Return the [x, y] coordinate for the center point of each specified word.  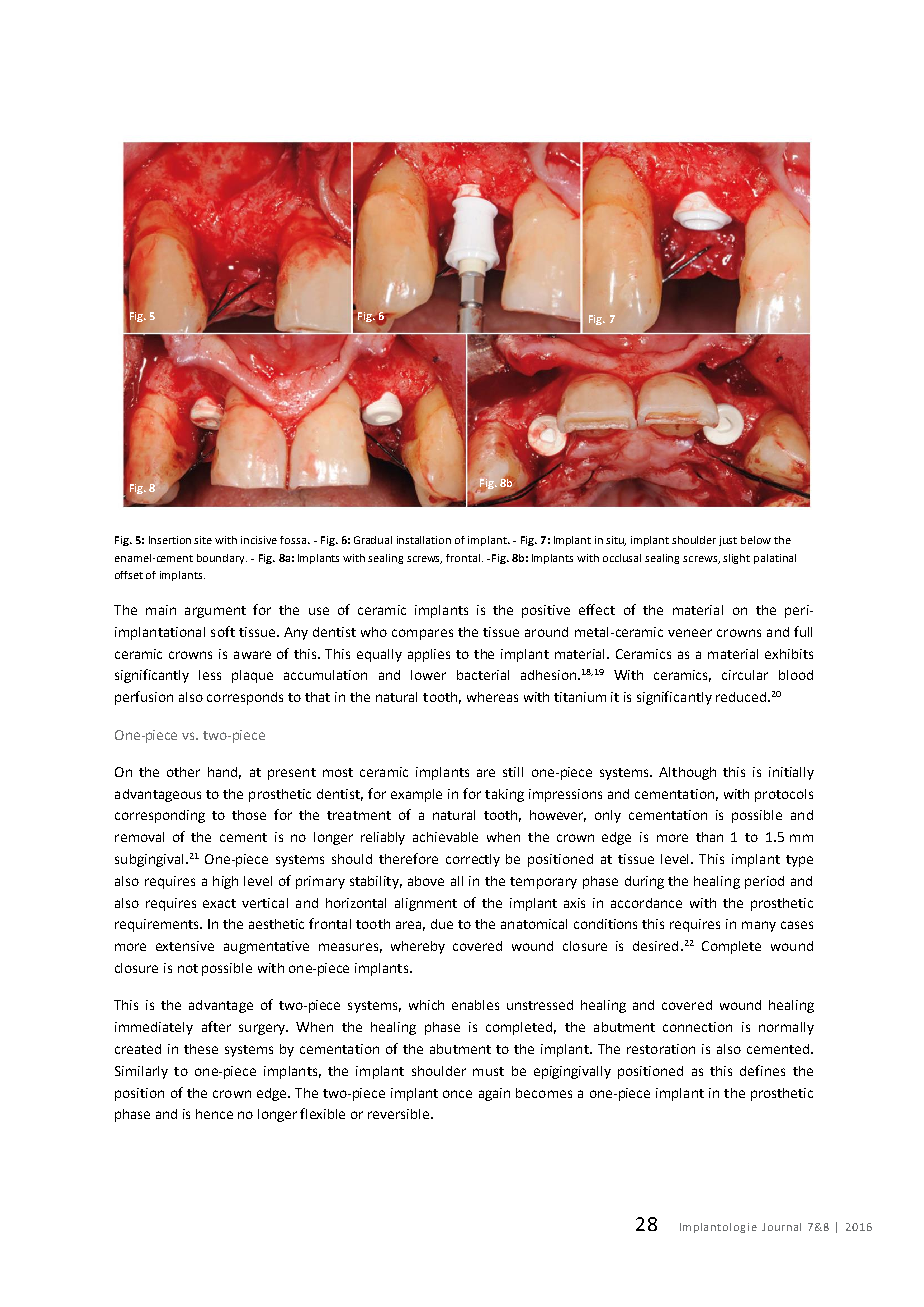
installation [424, 540]
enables [475, 1005]
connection [697, 1027]
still [513, 772]
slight [736, 559]
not [188, 968]
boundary [222, 559]
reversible [400, 1114]
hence [214, 1114]
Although [687, 773]
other [183, 772]
